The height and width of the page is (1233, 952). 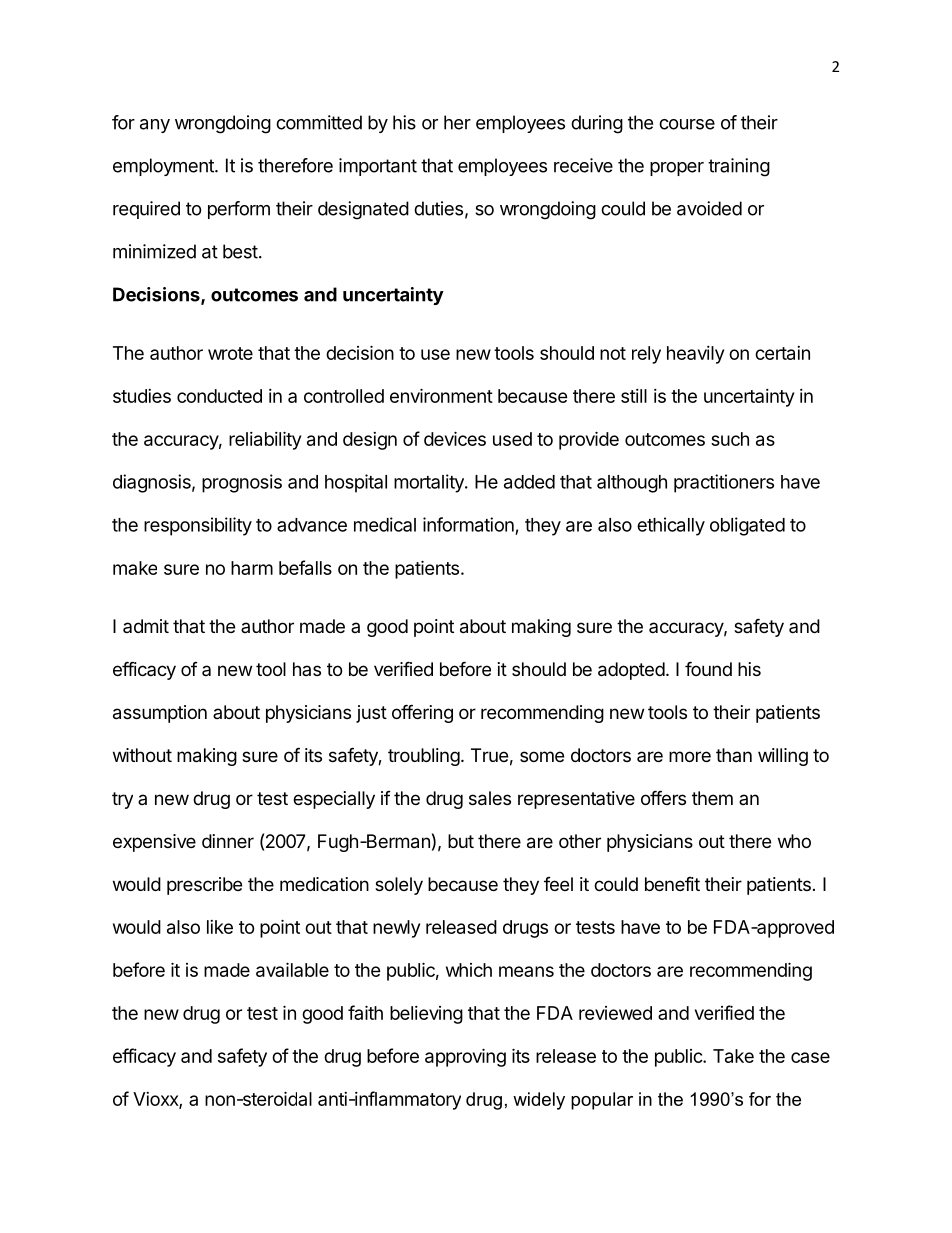 I want to click on benefit, so click(x=672, y=884).
